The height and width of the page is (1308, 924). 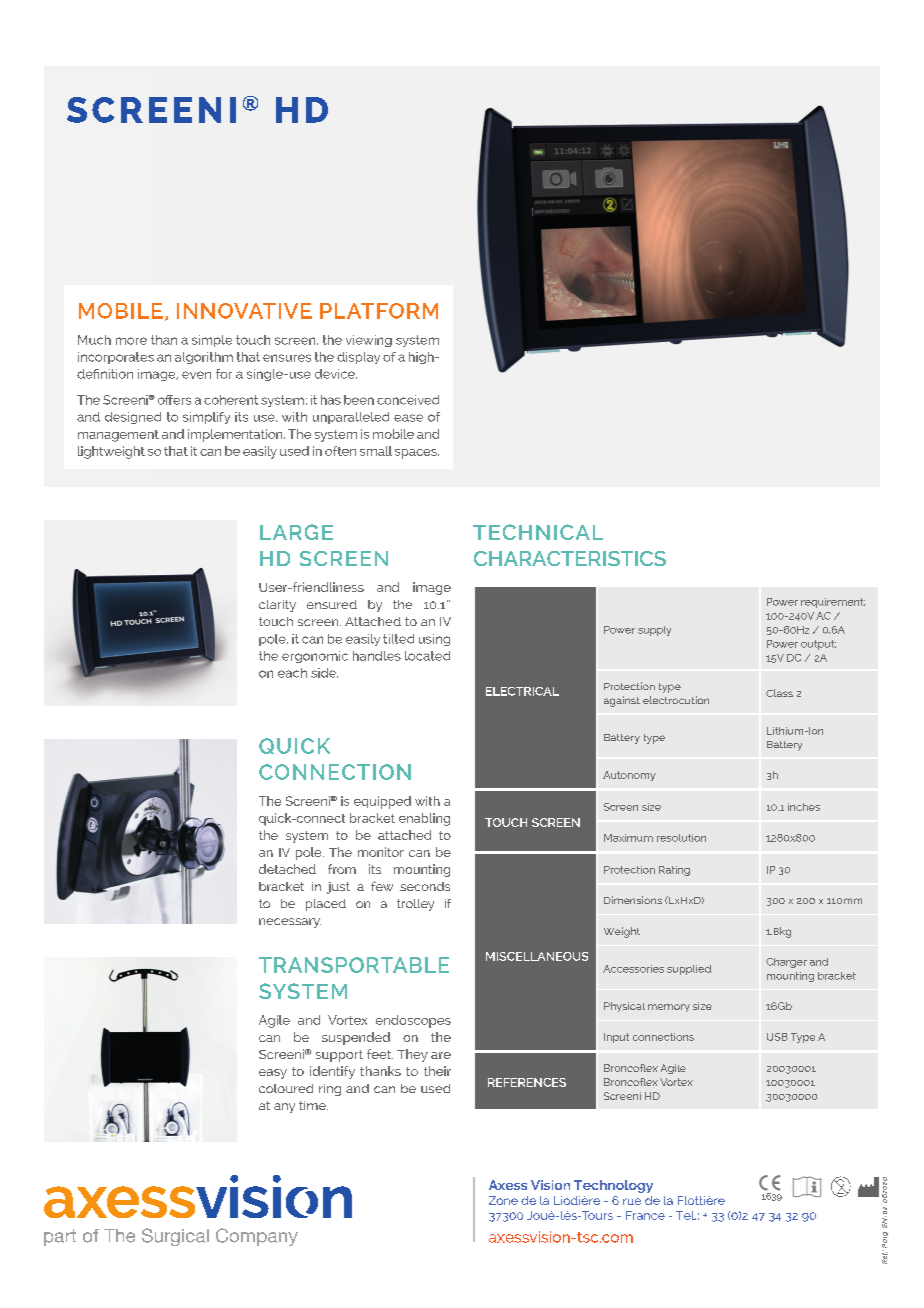 What do you see at coordinates (369, 341) in the page?
I see `viewing` at bounding box center [369, 341].
